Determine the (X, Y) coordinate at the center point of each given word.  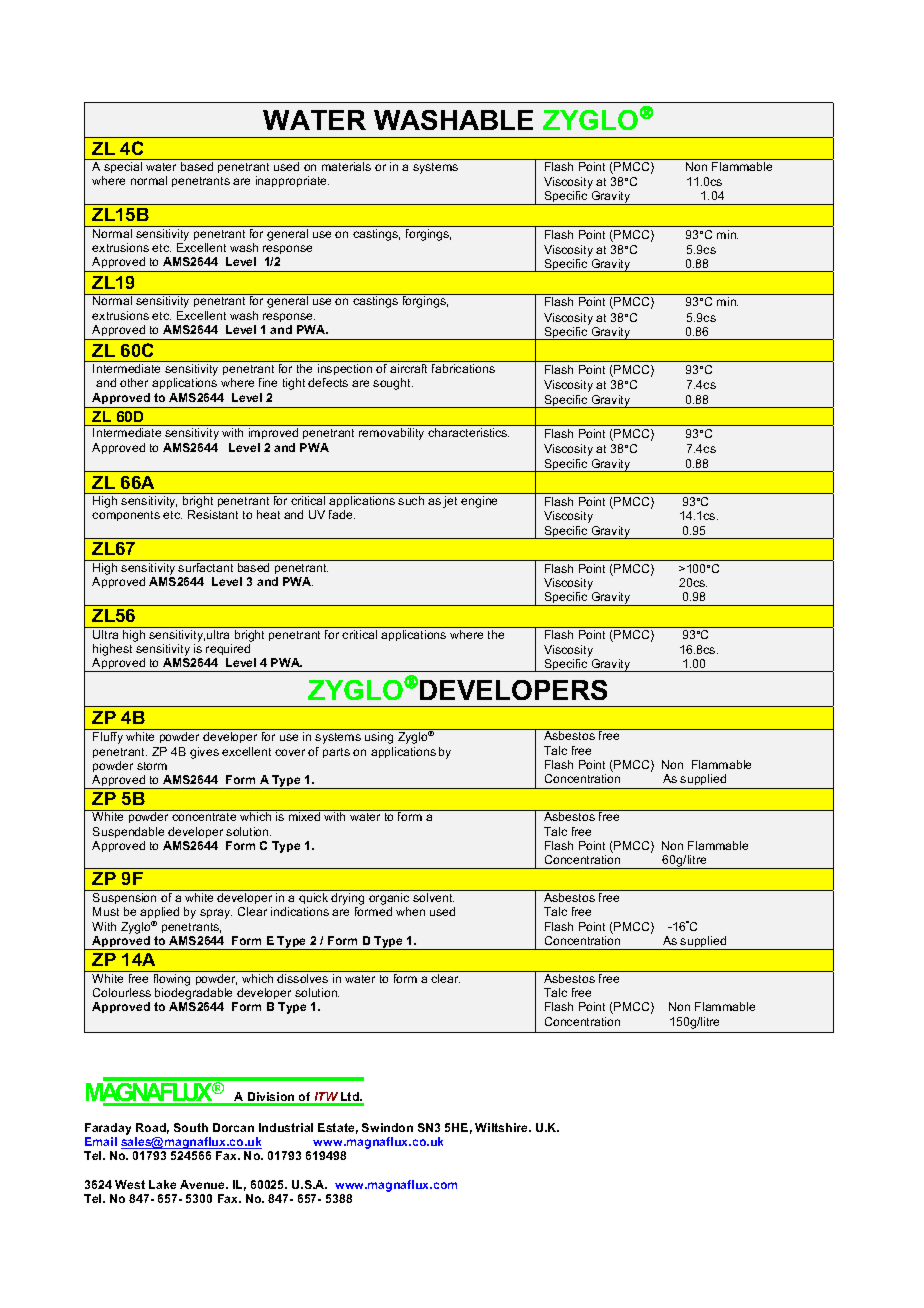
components (126, 516)
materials (346, 166)
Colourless (122, 992)
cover (290, 752)
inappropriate (292, 181)
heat (268, 514)
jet (450, 502)
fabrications (463, 368)
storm (152, 766)
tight (294, 384)
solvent (433, 897)
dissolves (302, 978)
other (134, 382)
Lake (162, 1184)
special (123, 167)
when (410, 911)
